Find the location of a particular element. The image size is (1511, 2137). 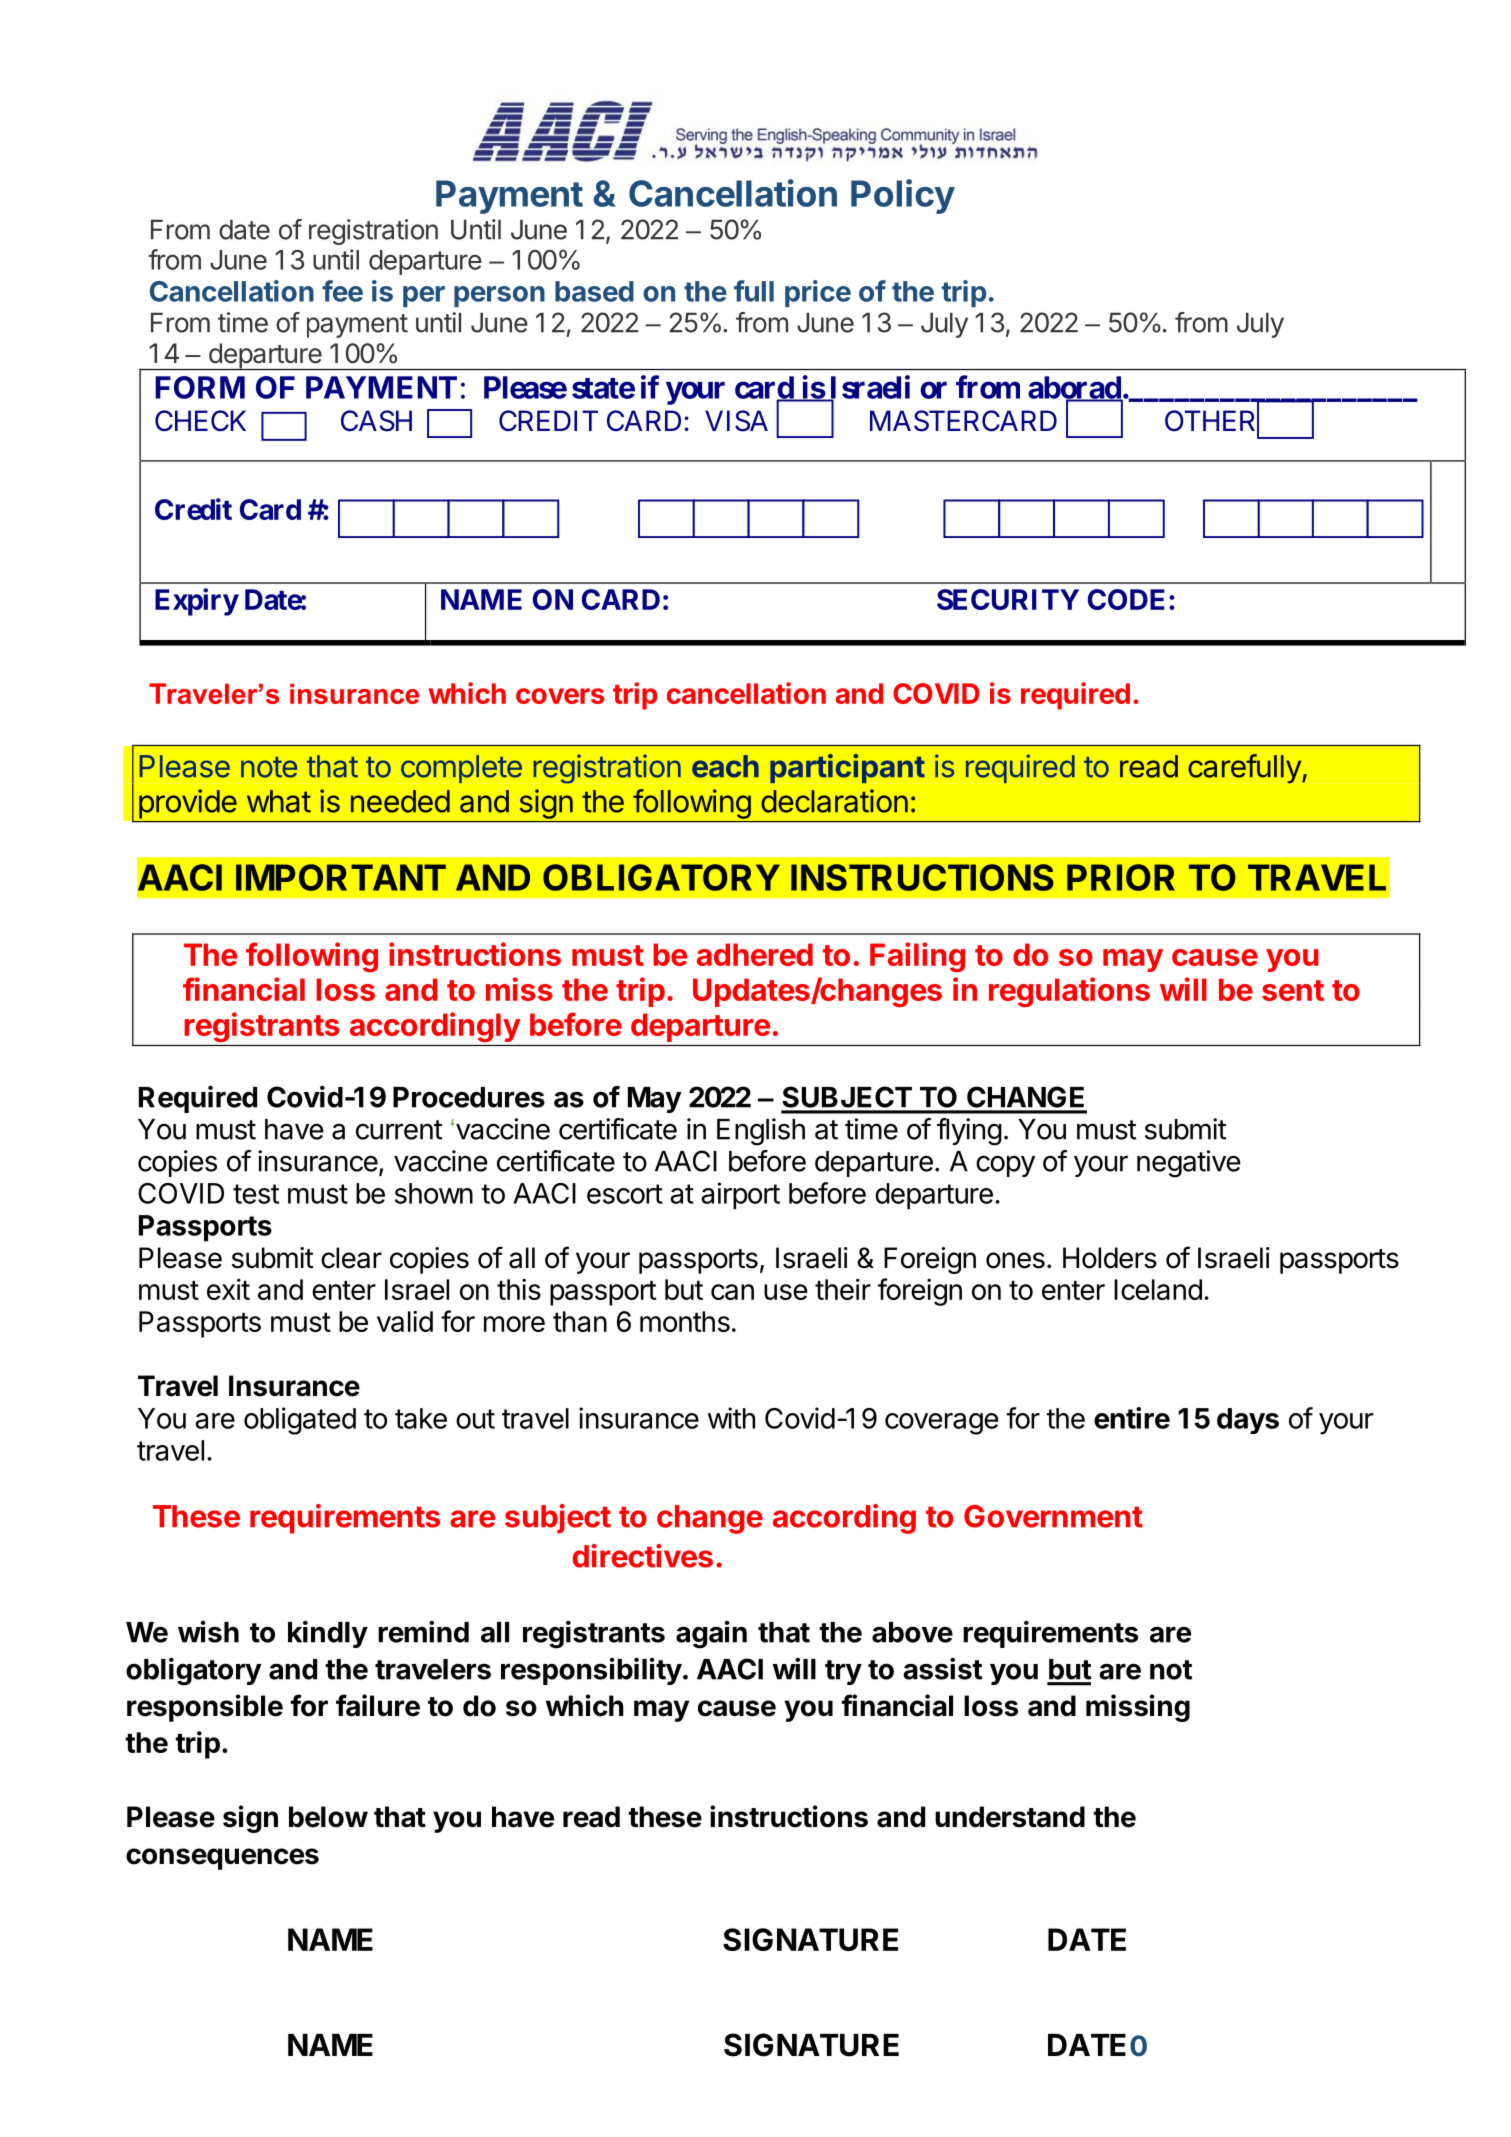

PRIOR is located at coordinates (1121, 877).
